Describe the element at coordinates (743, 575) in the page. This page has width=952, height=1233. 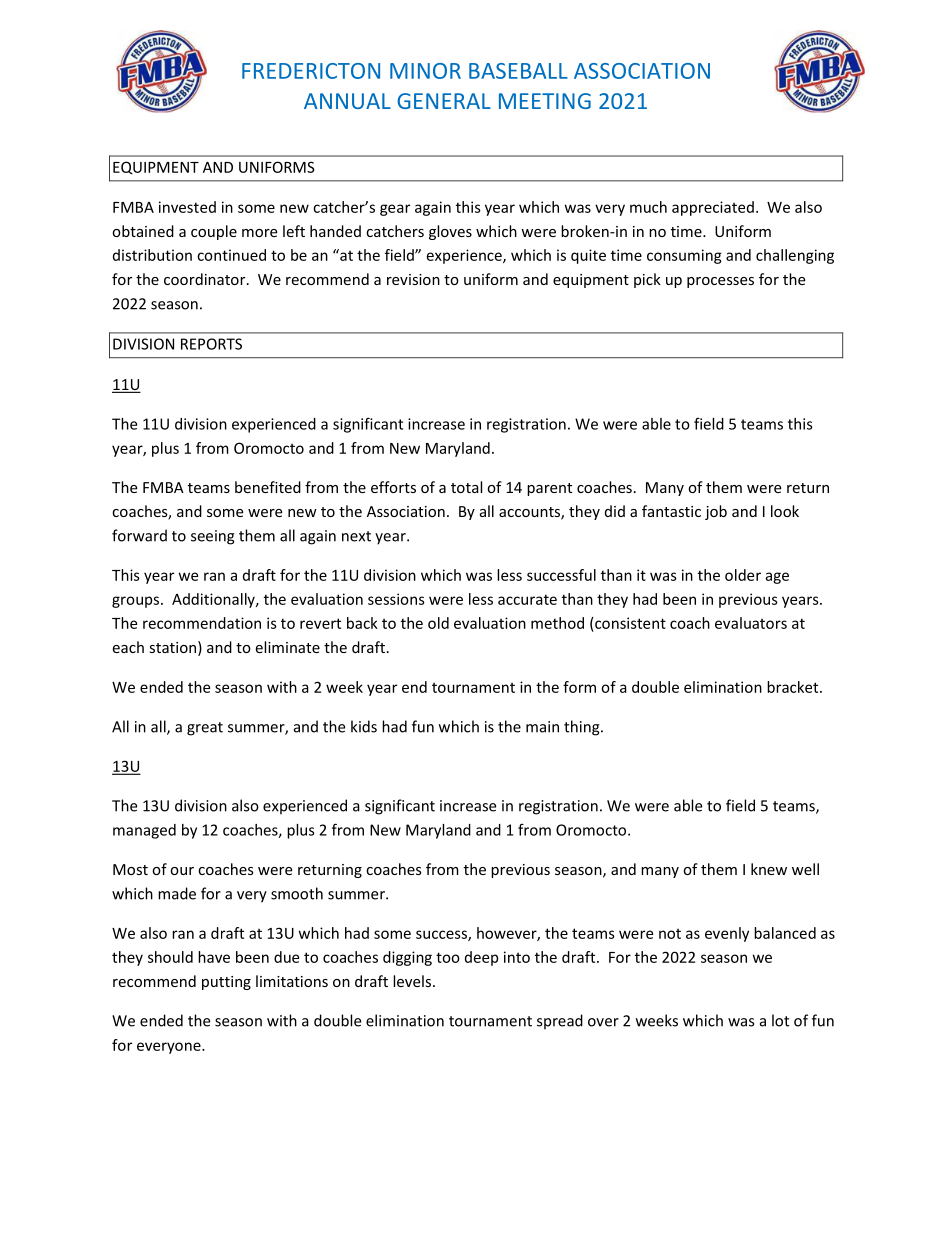
I see `older` at that location.
